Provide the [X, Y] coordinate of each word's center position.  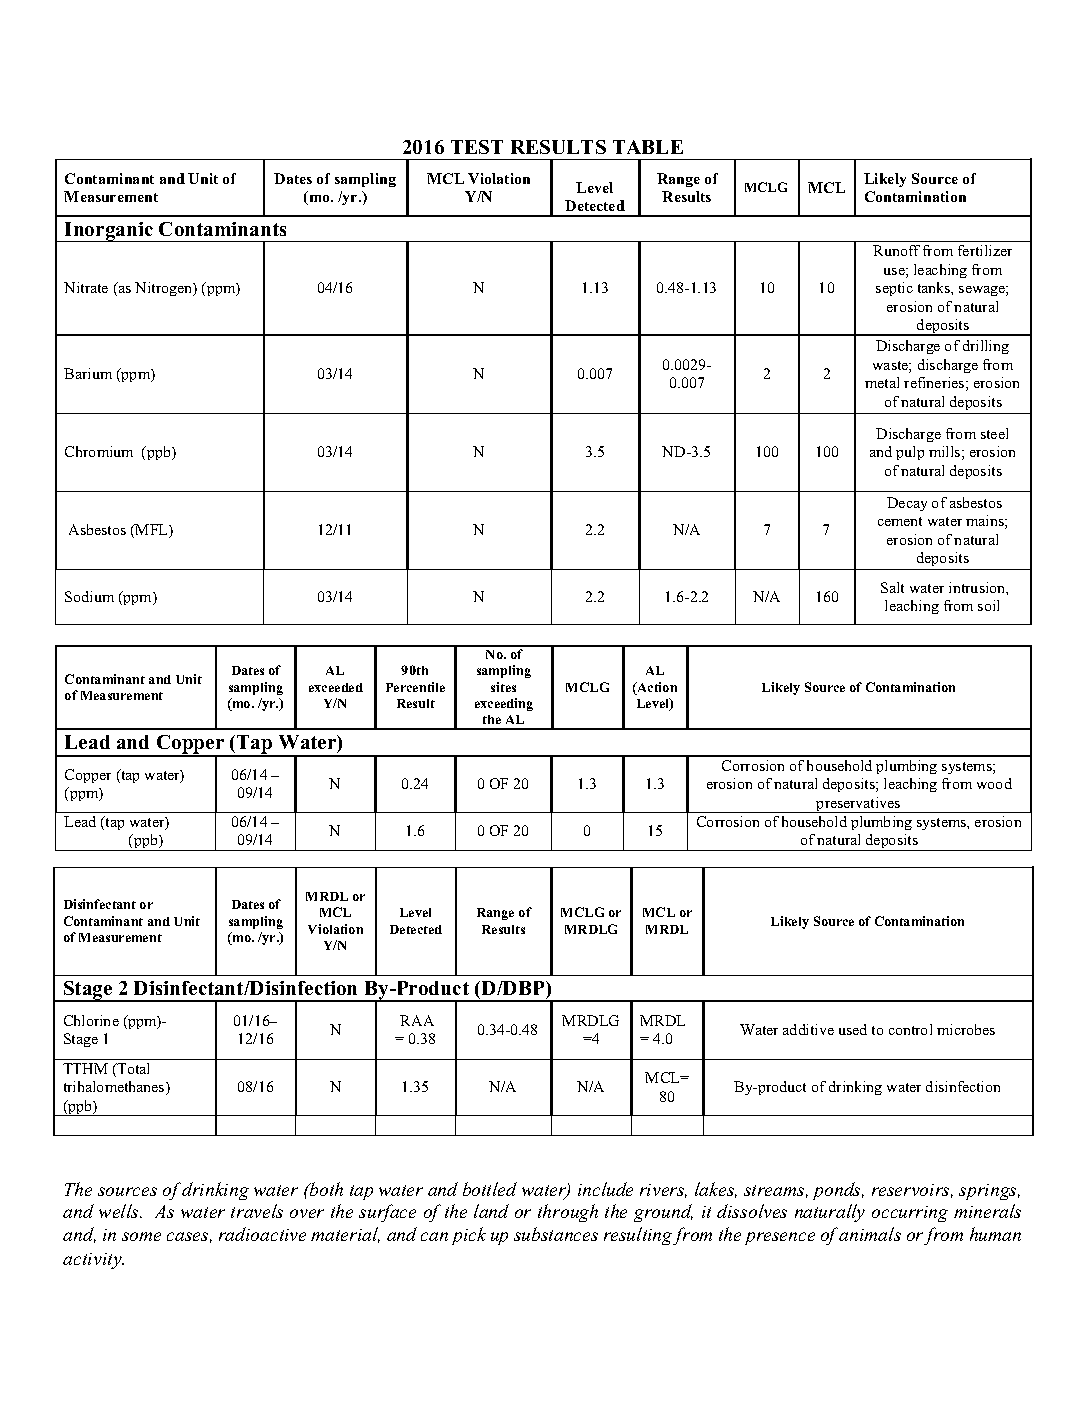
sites [503, 687]
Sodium [89, 596]
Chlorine [91, 1020]
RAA [417, 1020]
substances [556, 1234]
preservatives [858, 805]
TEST [477, 147]
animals [870, 1234]
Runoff [896, 250]
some [141, 1236]
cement [900, 521]
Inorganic [109, 232]
